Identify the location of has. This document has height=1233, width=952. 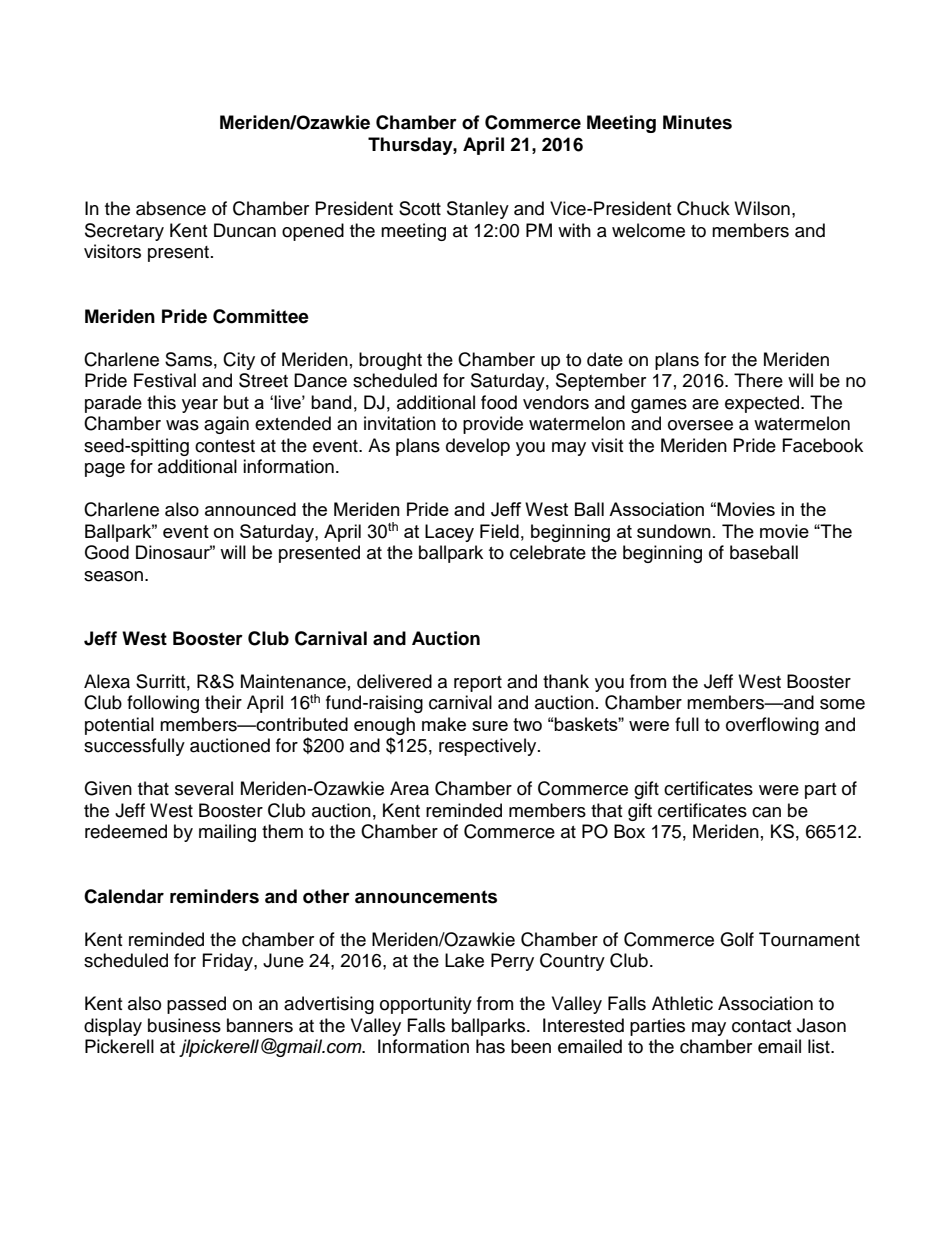
(490, 1046).
